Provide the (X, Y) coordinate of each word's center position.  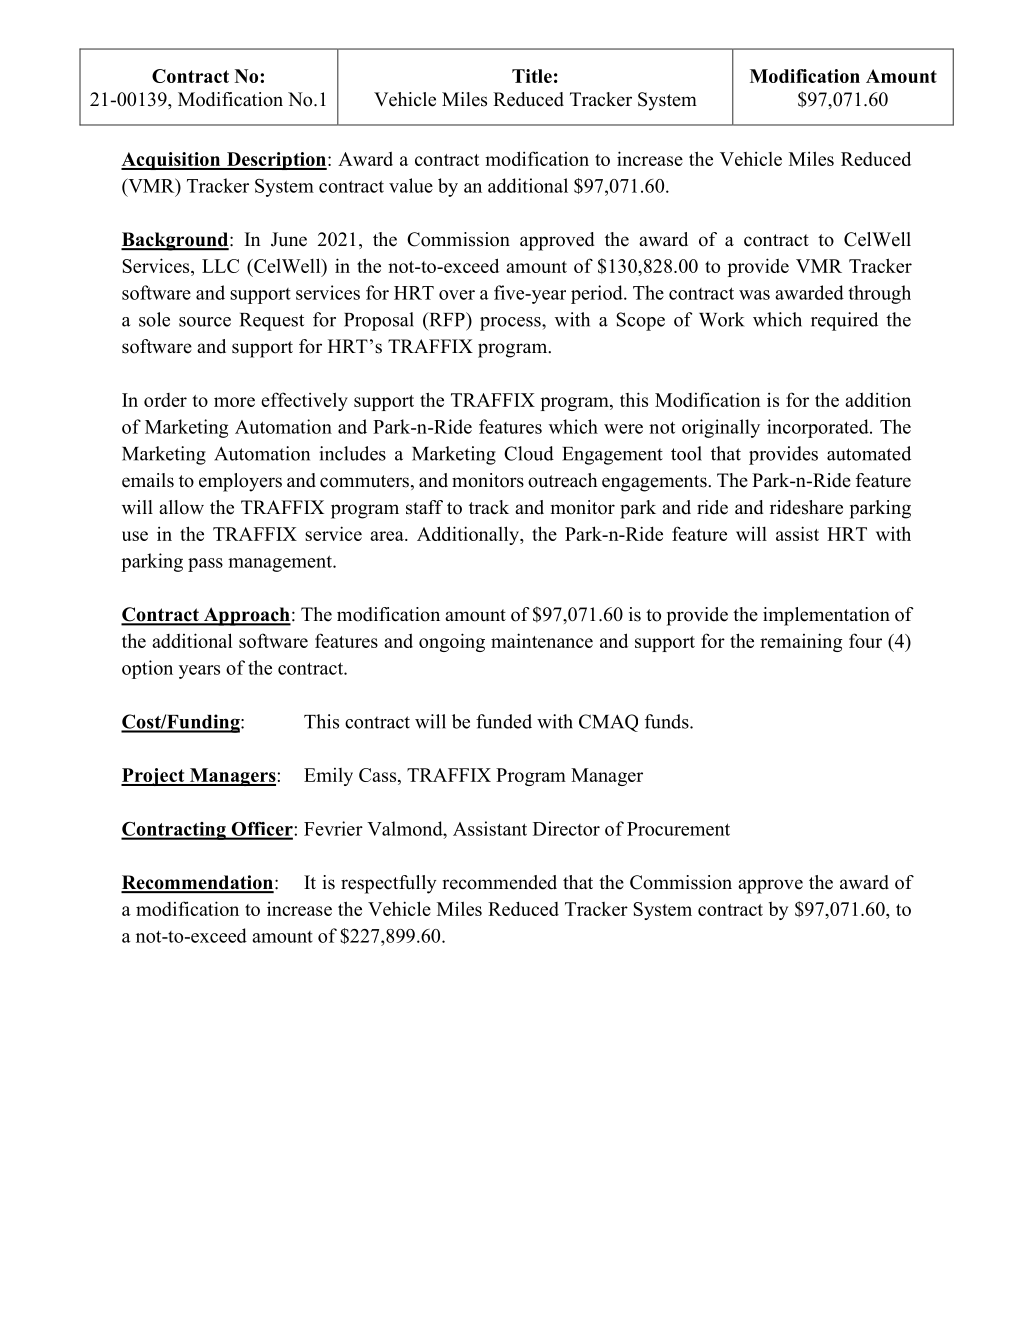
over (457, 295)
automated (869, 453)
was (754, 295)
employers (240, 482)
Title (532, 76)
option (147, 669)
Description (276, 161)
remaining (801, 642)
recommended (499, 882)
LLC (220, 266)
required (844, 321)
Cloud (529, 453)
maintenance (542, 640)
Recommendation (197, 883)
